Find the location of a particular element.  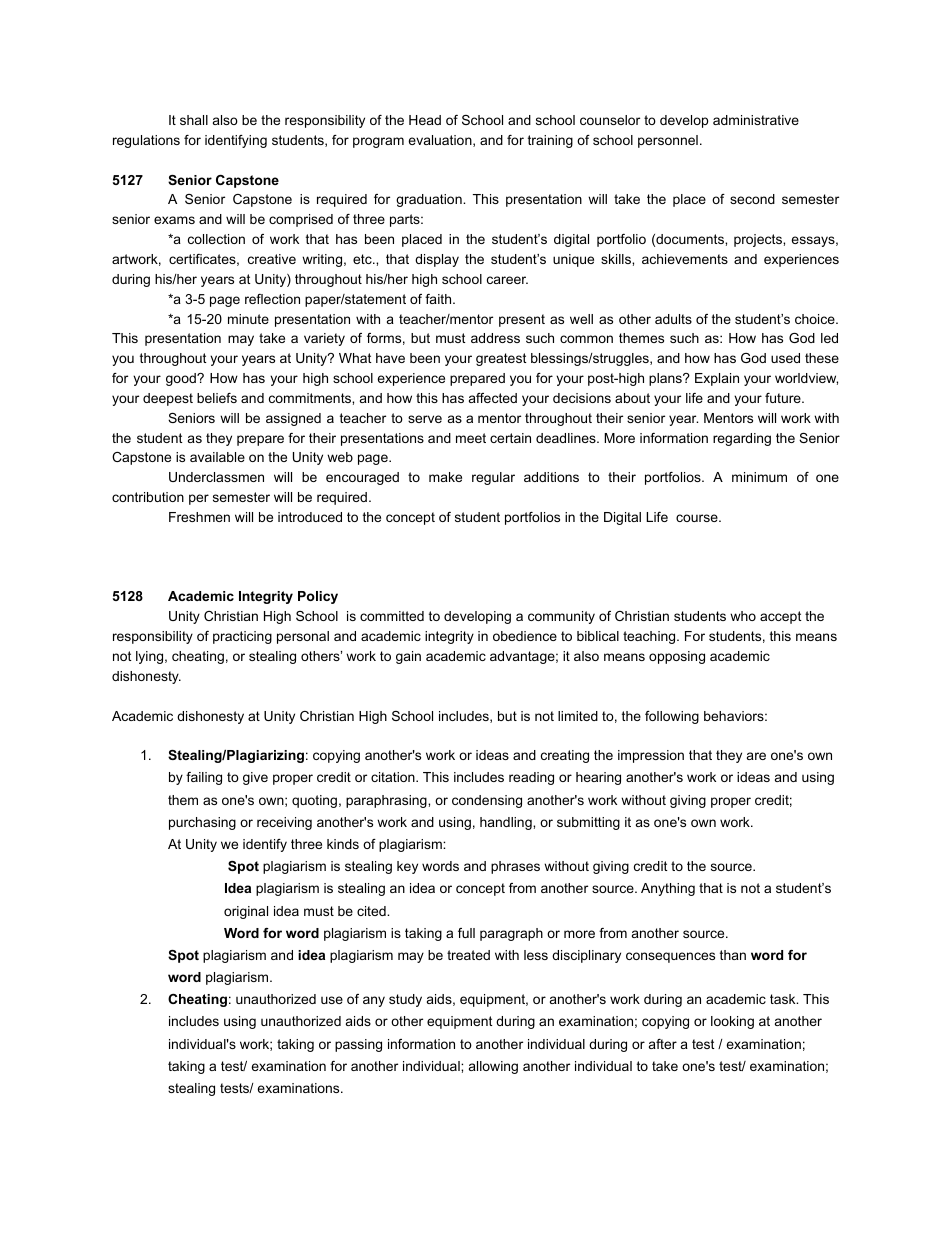

Freshmen is located at coordinates (199, 517).
